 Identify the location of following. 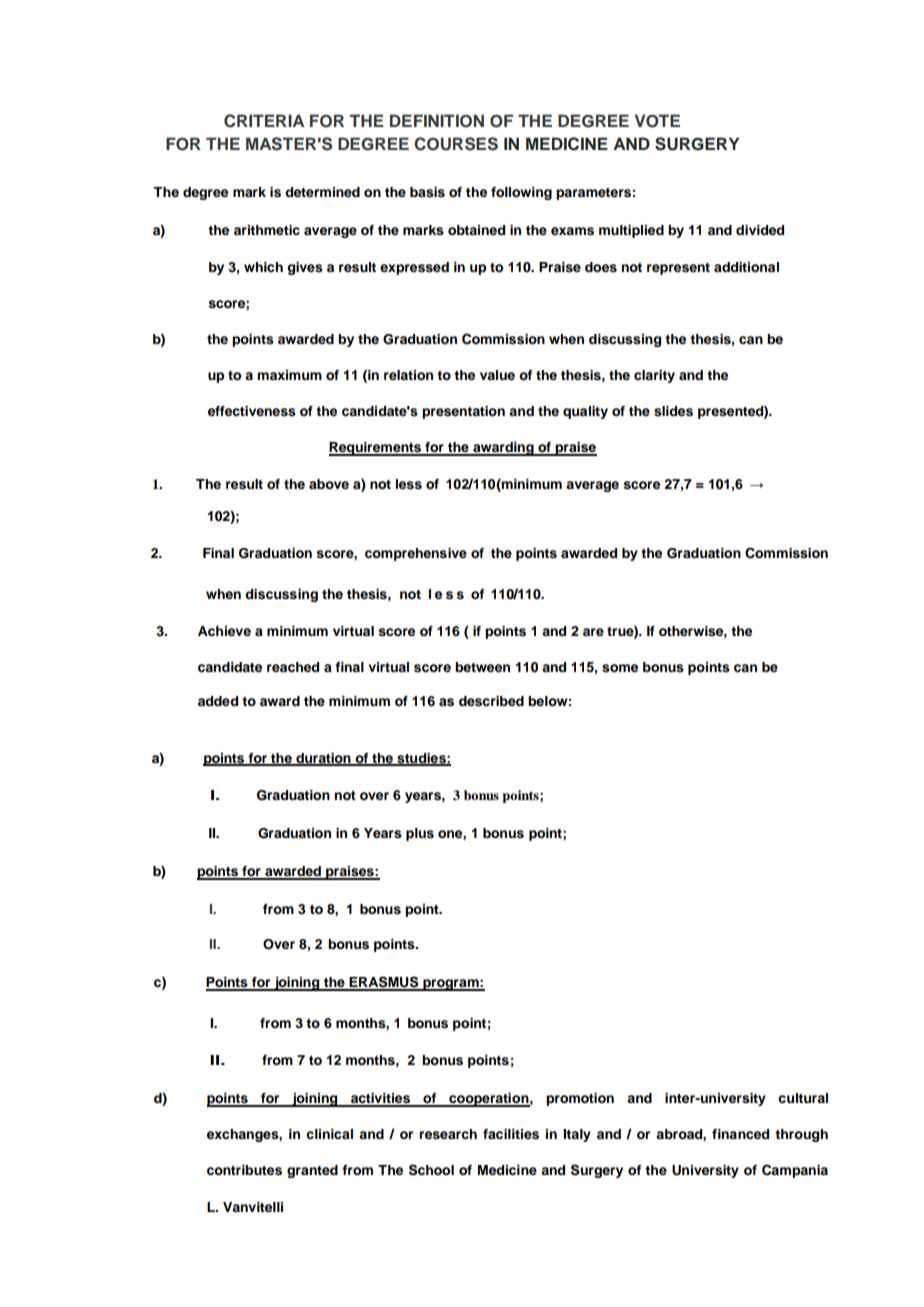
(521, 193).
